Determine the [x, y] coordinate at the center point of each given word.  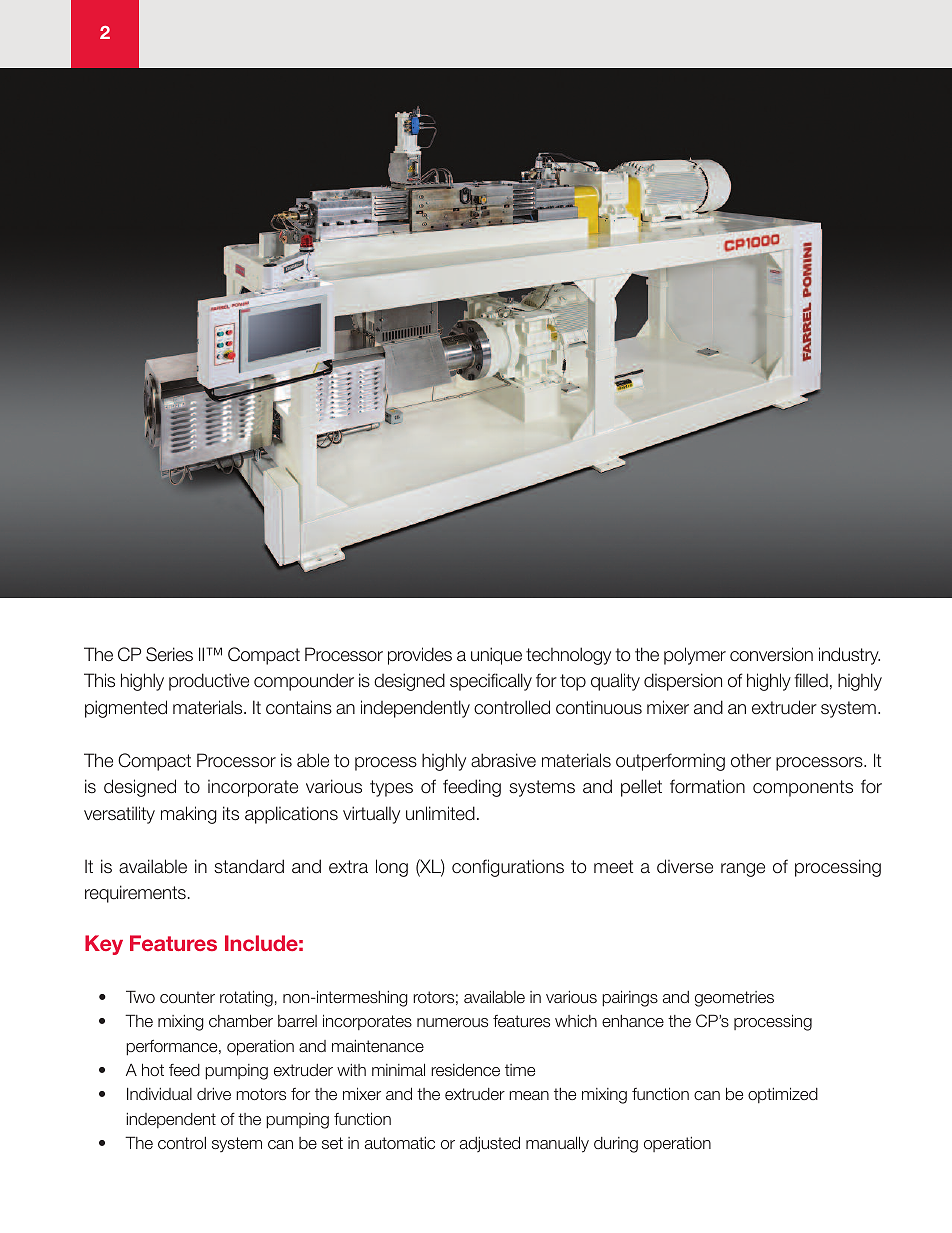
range [743, 870]
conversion [771, 654]
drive [214, 1094]
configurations [508, 868]
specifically [491, 682]
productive [209, 682]
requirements [135, 894]
